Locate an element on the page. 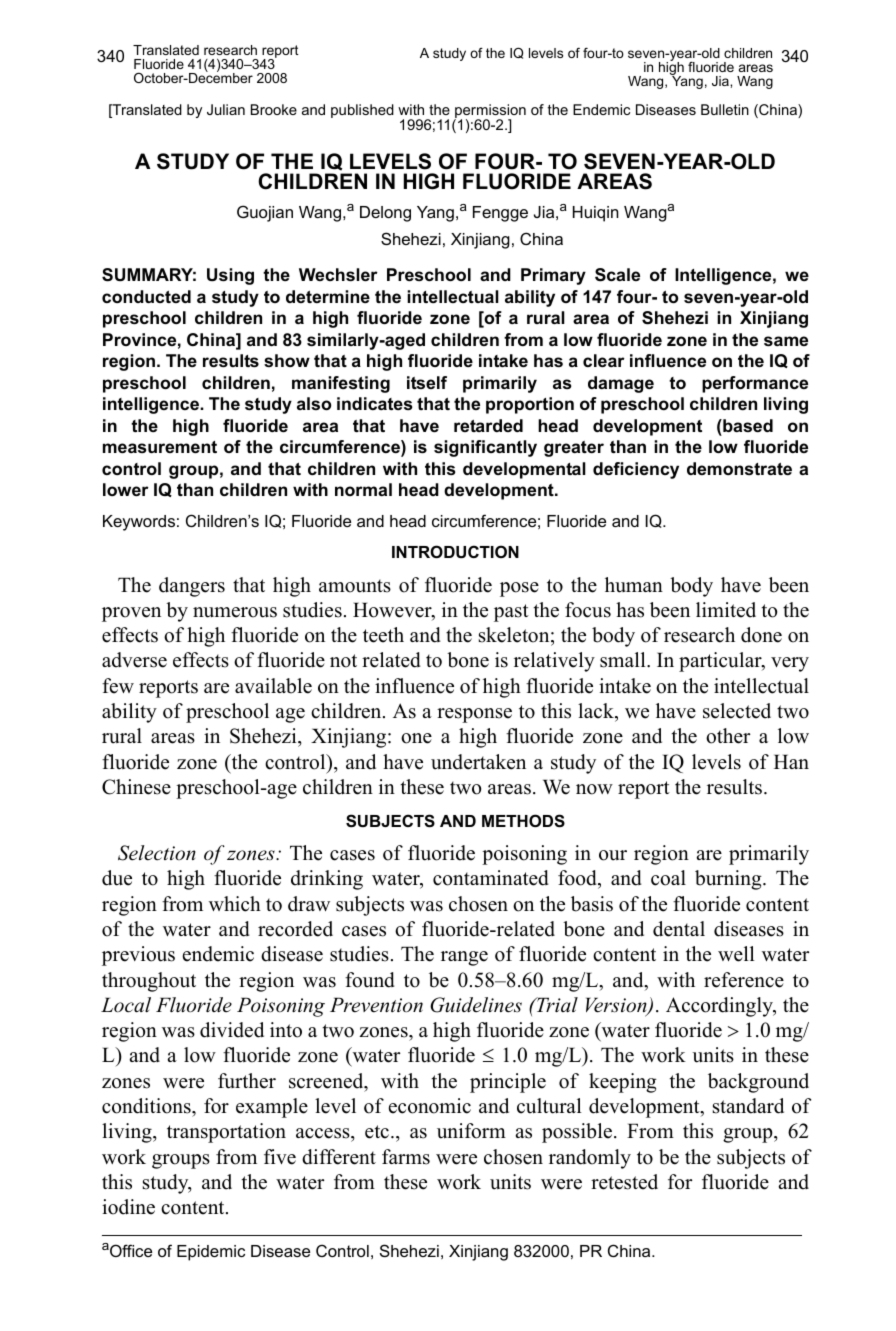 The height and width of the document is (1331, 896). selected is located at coordinates (737, 711).
